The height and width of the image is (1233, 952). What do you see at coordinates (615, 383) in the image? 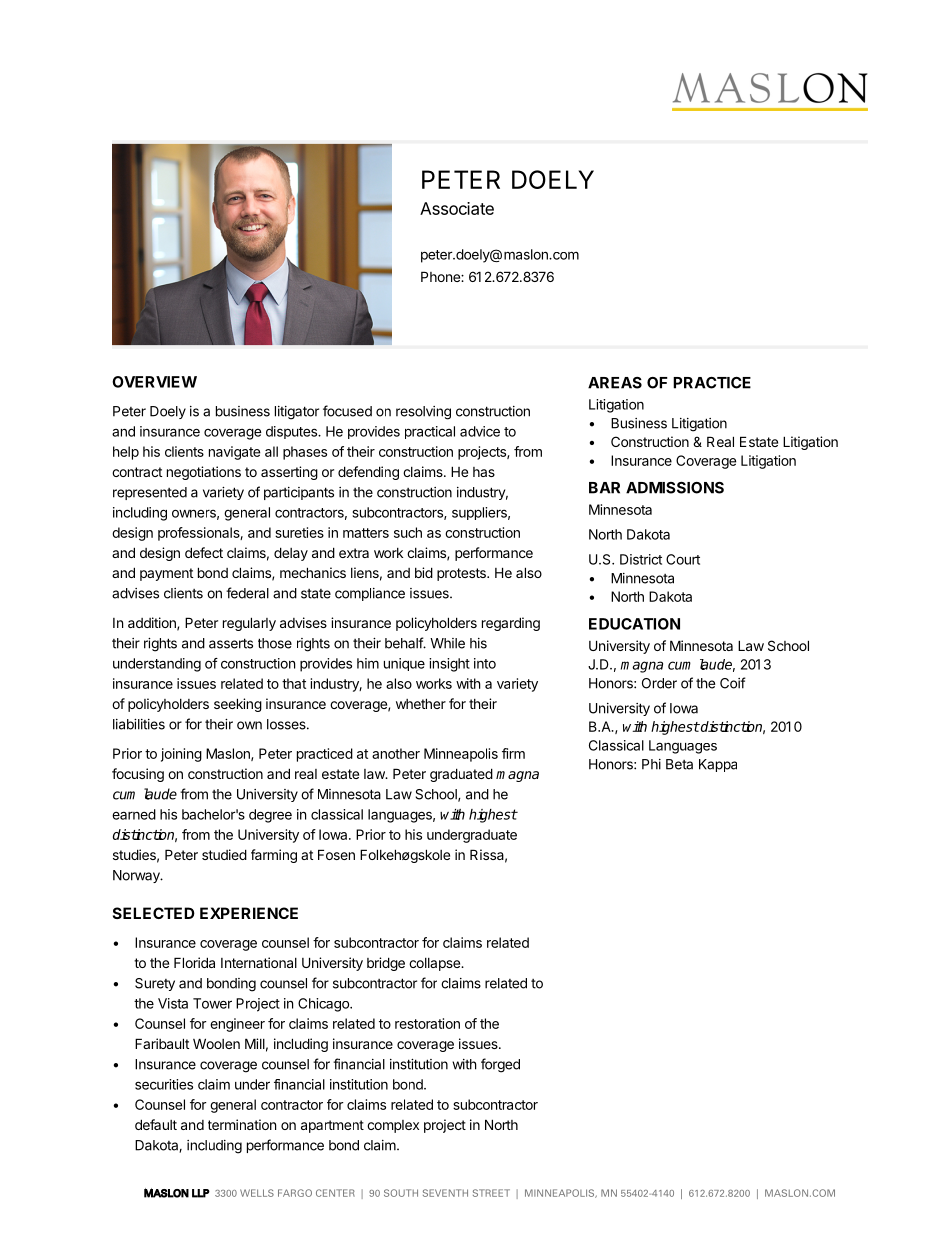
I see `AREAS` at bounding box center [615, 383].
